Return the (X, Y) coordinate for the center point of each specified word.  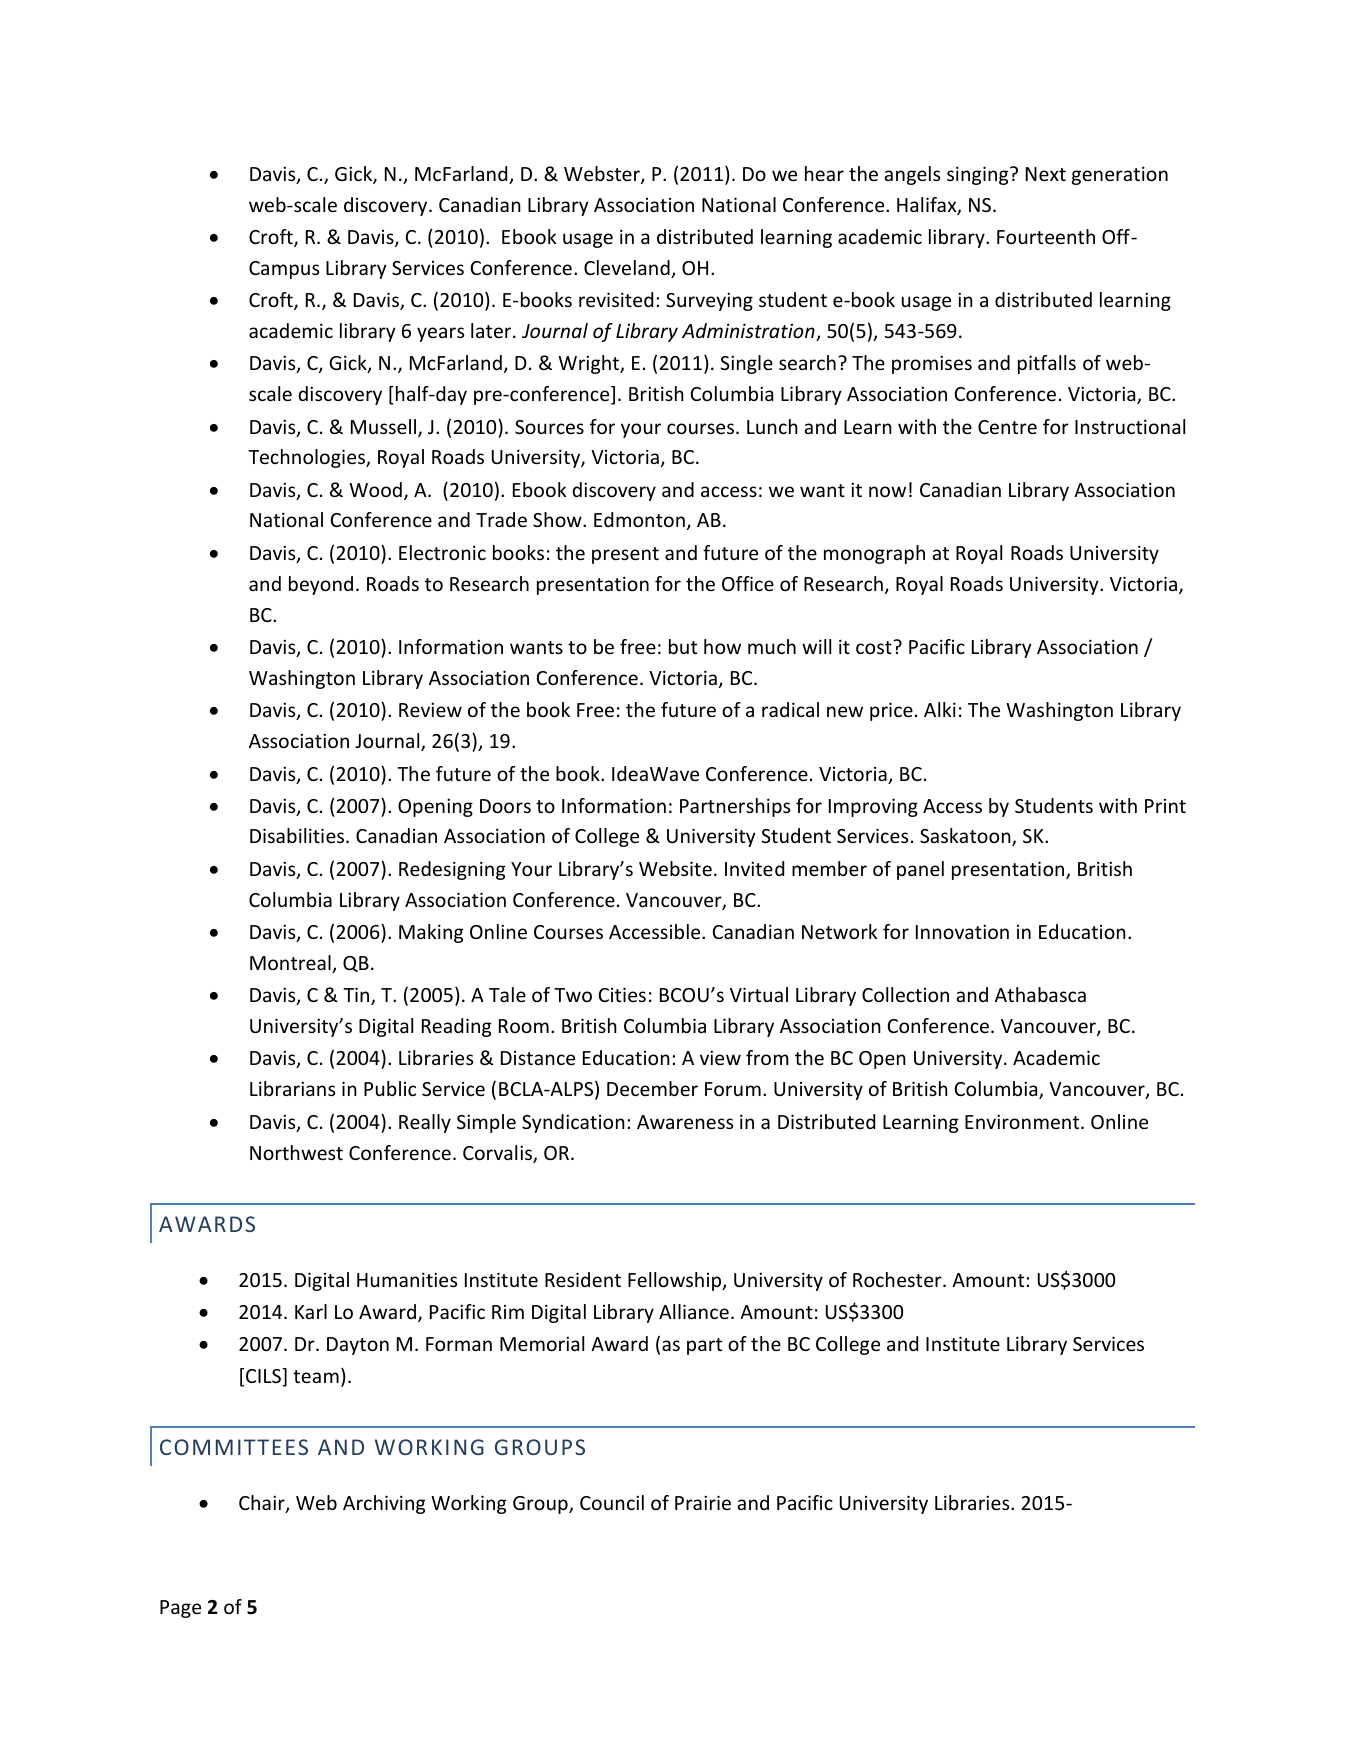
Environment (1023, 1121)
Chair (263, 1504)
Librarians (292, 1088)
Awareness (685, 1122)
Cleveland (628, 269)
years (440, 334)
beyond (321, 585)
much (772, 646)
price (891, 711)
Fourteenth (1046, 236)
